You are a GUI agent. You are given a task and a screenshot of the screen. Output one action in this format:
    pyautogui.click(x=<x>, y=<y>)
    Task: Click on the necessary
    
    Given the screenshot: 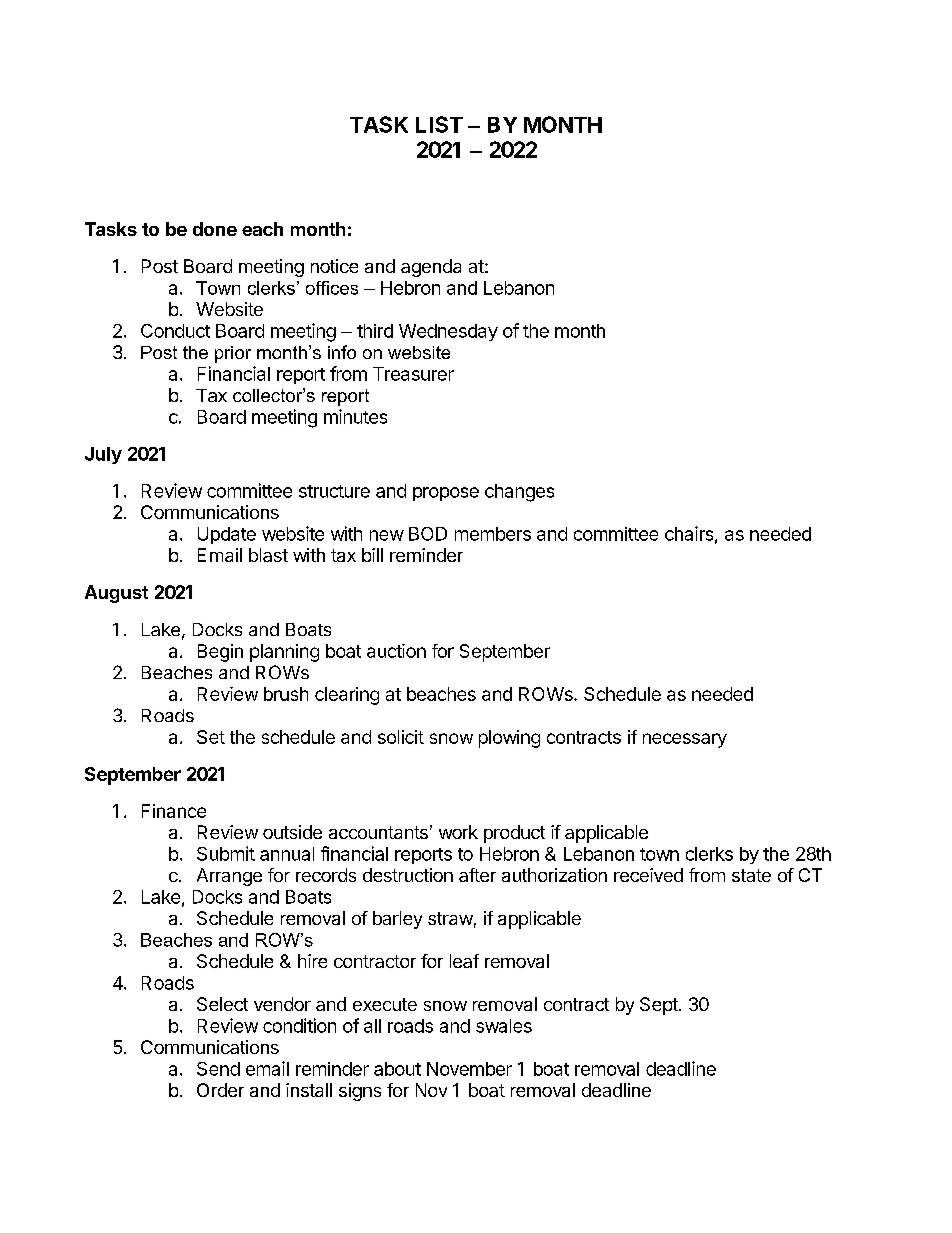 What is the action you would take?
    pyautogui.click(x=685, y=740)
